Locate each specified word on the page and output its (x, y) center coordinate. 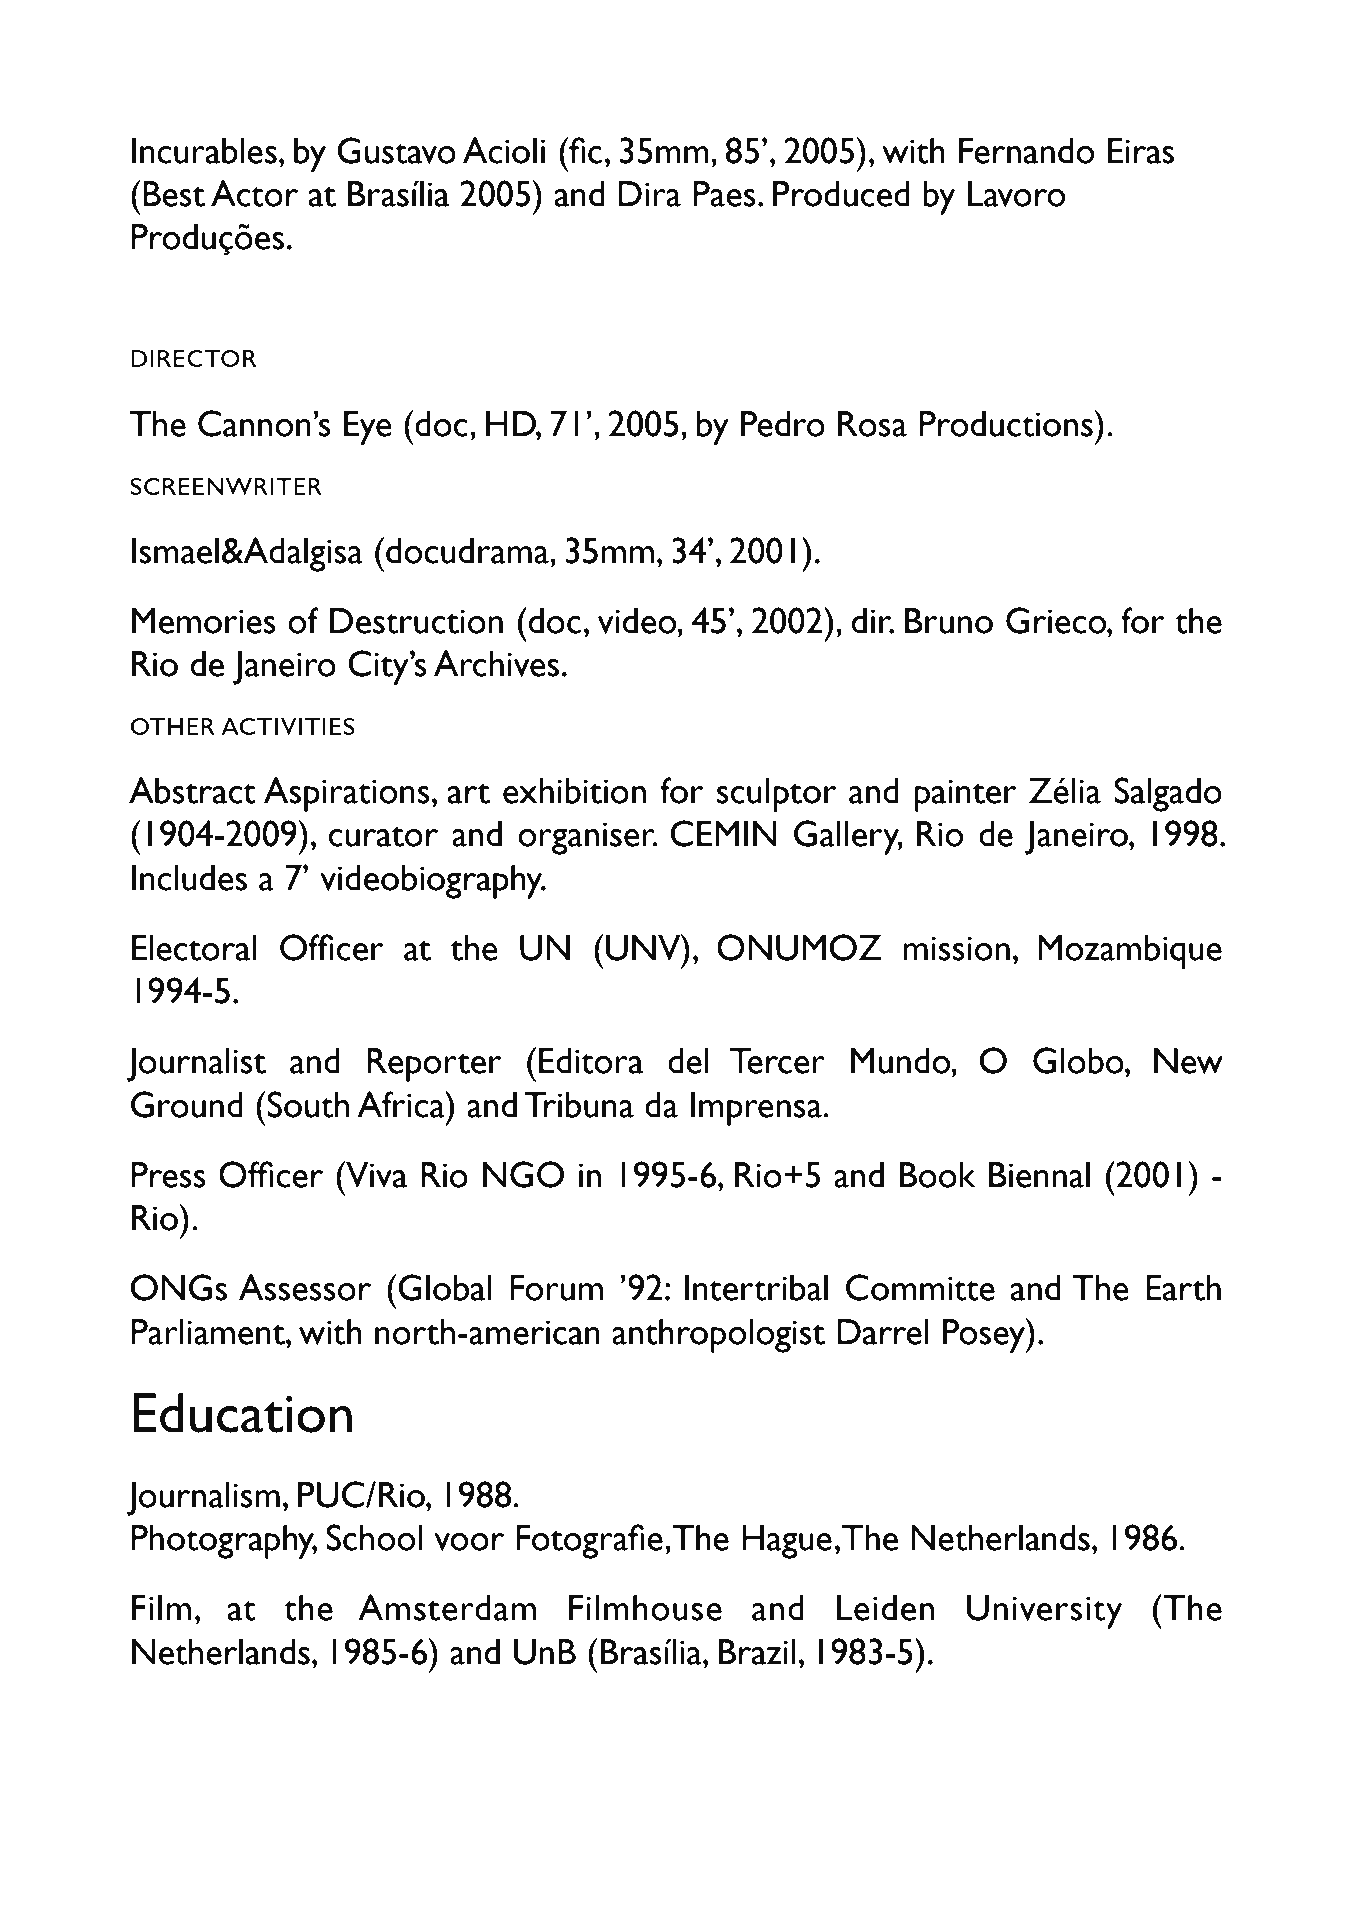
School (374, 1537)
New (1188, 1061)
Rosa (872, 424)
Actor (254, 193)
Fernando (1026, 151)
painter (966, 795)
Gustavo (396, 150)
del (688, 1061)
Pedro (783, 424)
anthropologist (718, 1336)
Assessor (305, 1287)
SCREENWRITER (226, 486)
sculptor (777, 795)
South (307, 1104)
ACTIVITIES (288, 726)
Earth (1183, 1288)
